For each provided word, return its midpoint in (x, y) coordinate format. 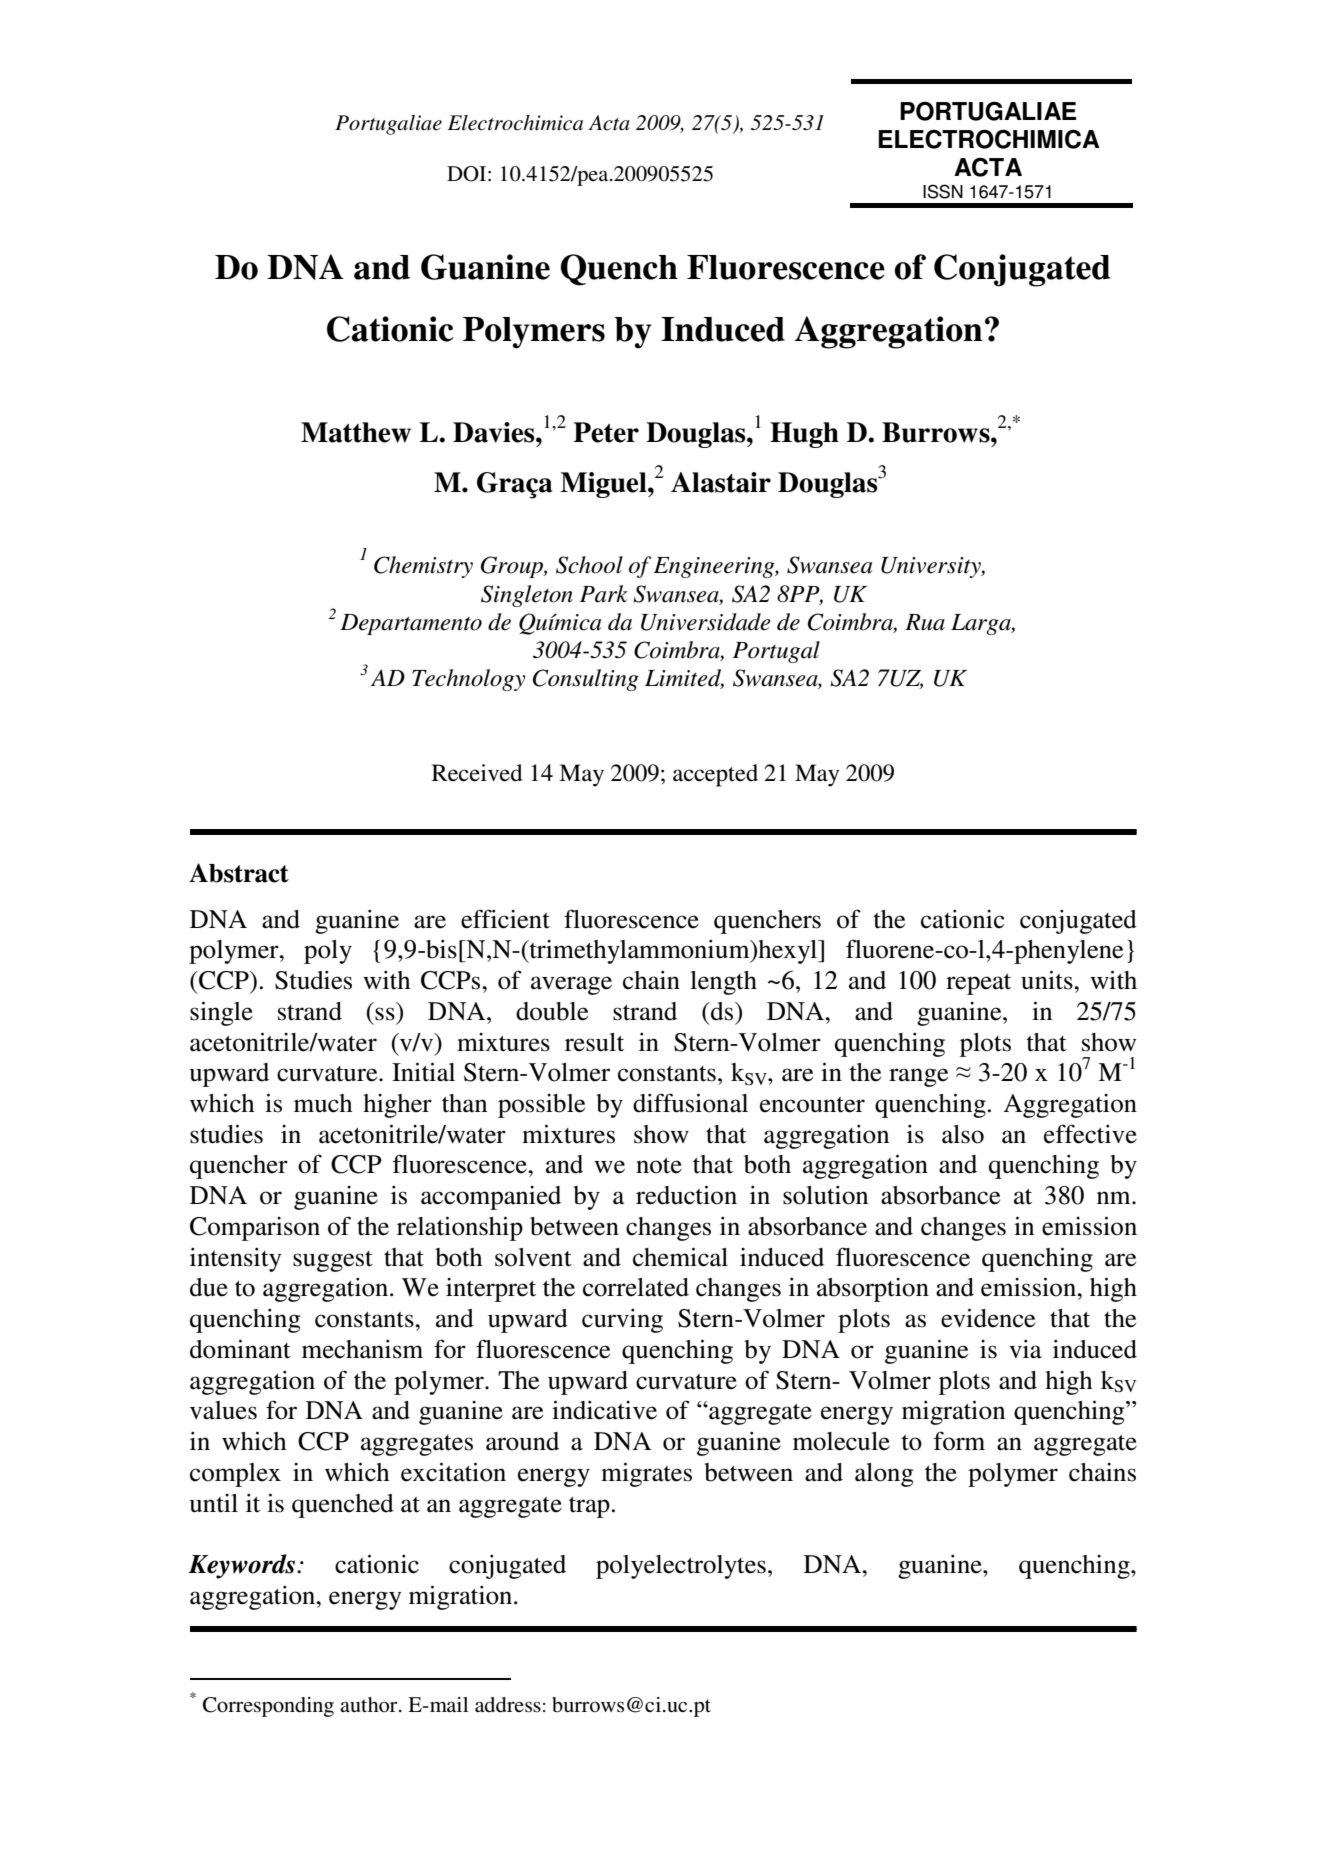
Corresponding (268, 1707)
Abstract (239, 873)
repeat (978, 984)
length (723, 983)
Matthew (356, 432)
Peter (606, 432)
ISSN (943, 191)
